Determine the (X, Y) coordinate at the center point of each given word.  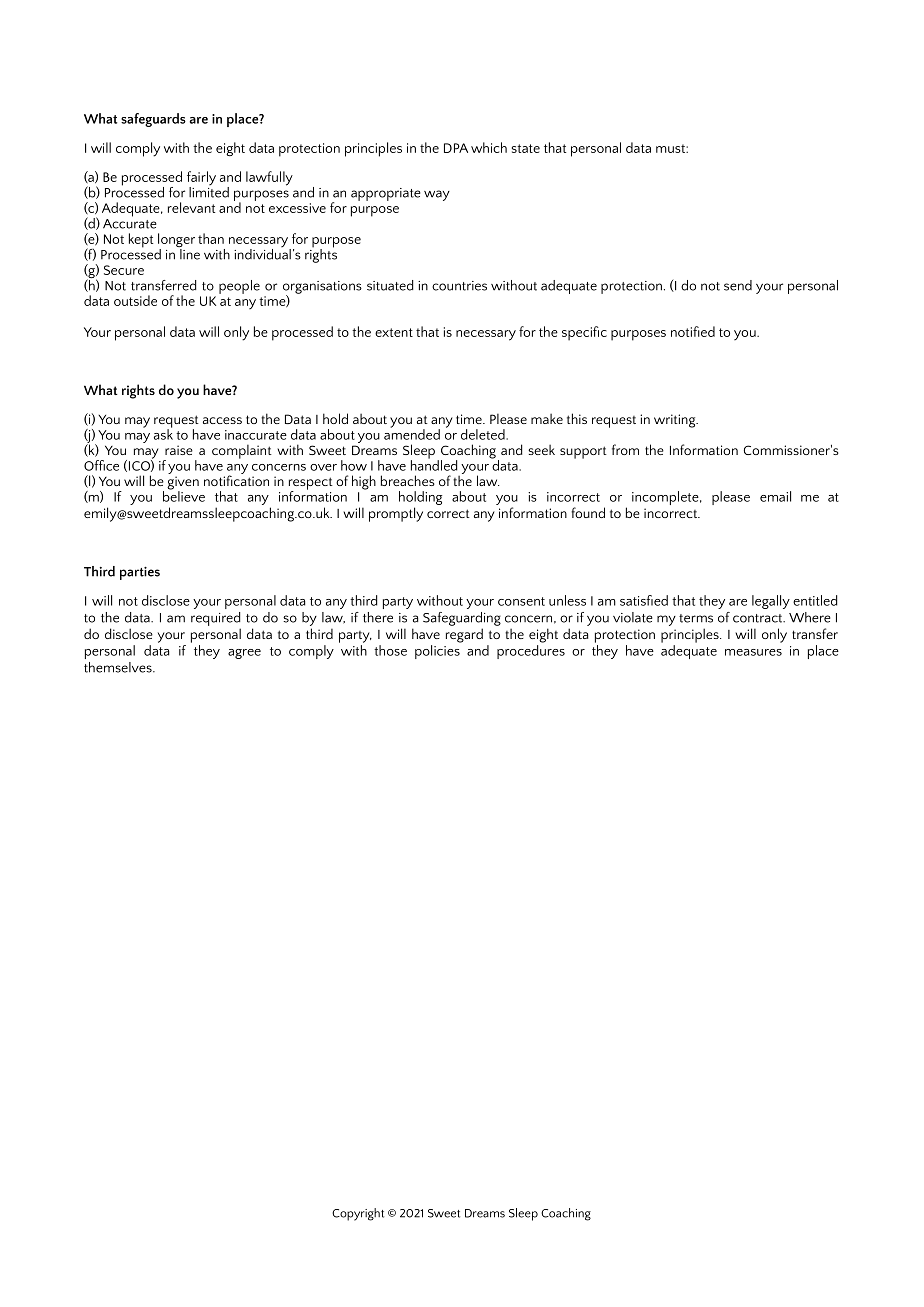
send (738, 285)
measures (753, 652)
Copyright (358, 1214)
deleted (484, 434)
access (222, 420)
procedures (531, 652)
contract (759, 618)
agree (244, 654)
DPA (456, 148)
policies (437, 652)
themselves (119, 667)
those (390, 650)
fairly (201, 179)
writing (676, 421)
